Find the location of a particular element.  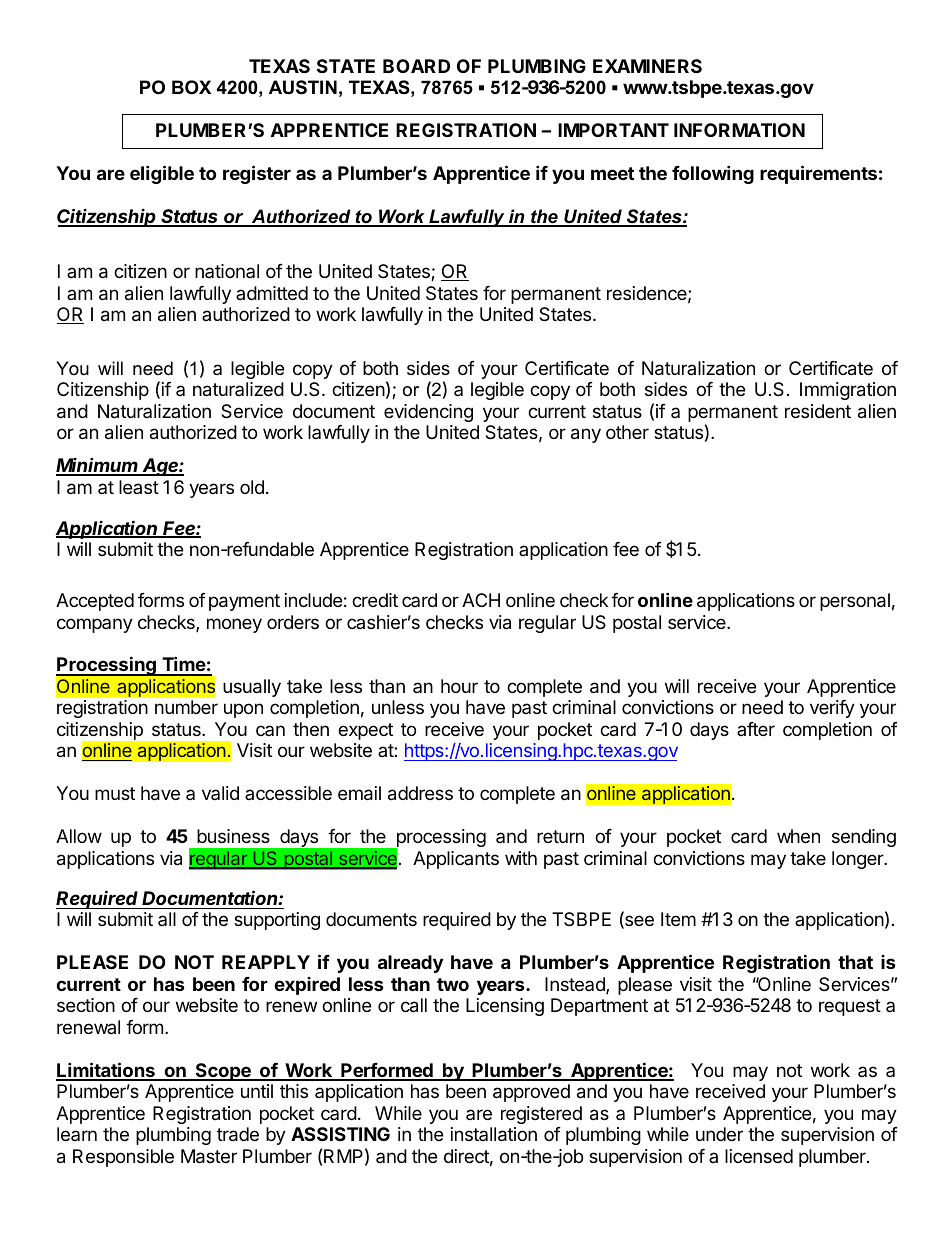

following is located at coordinates (713, 174).
